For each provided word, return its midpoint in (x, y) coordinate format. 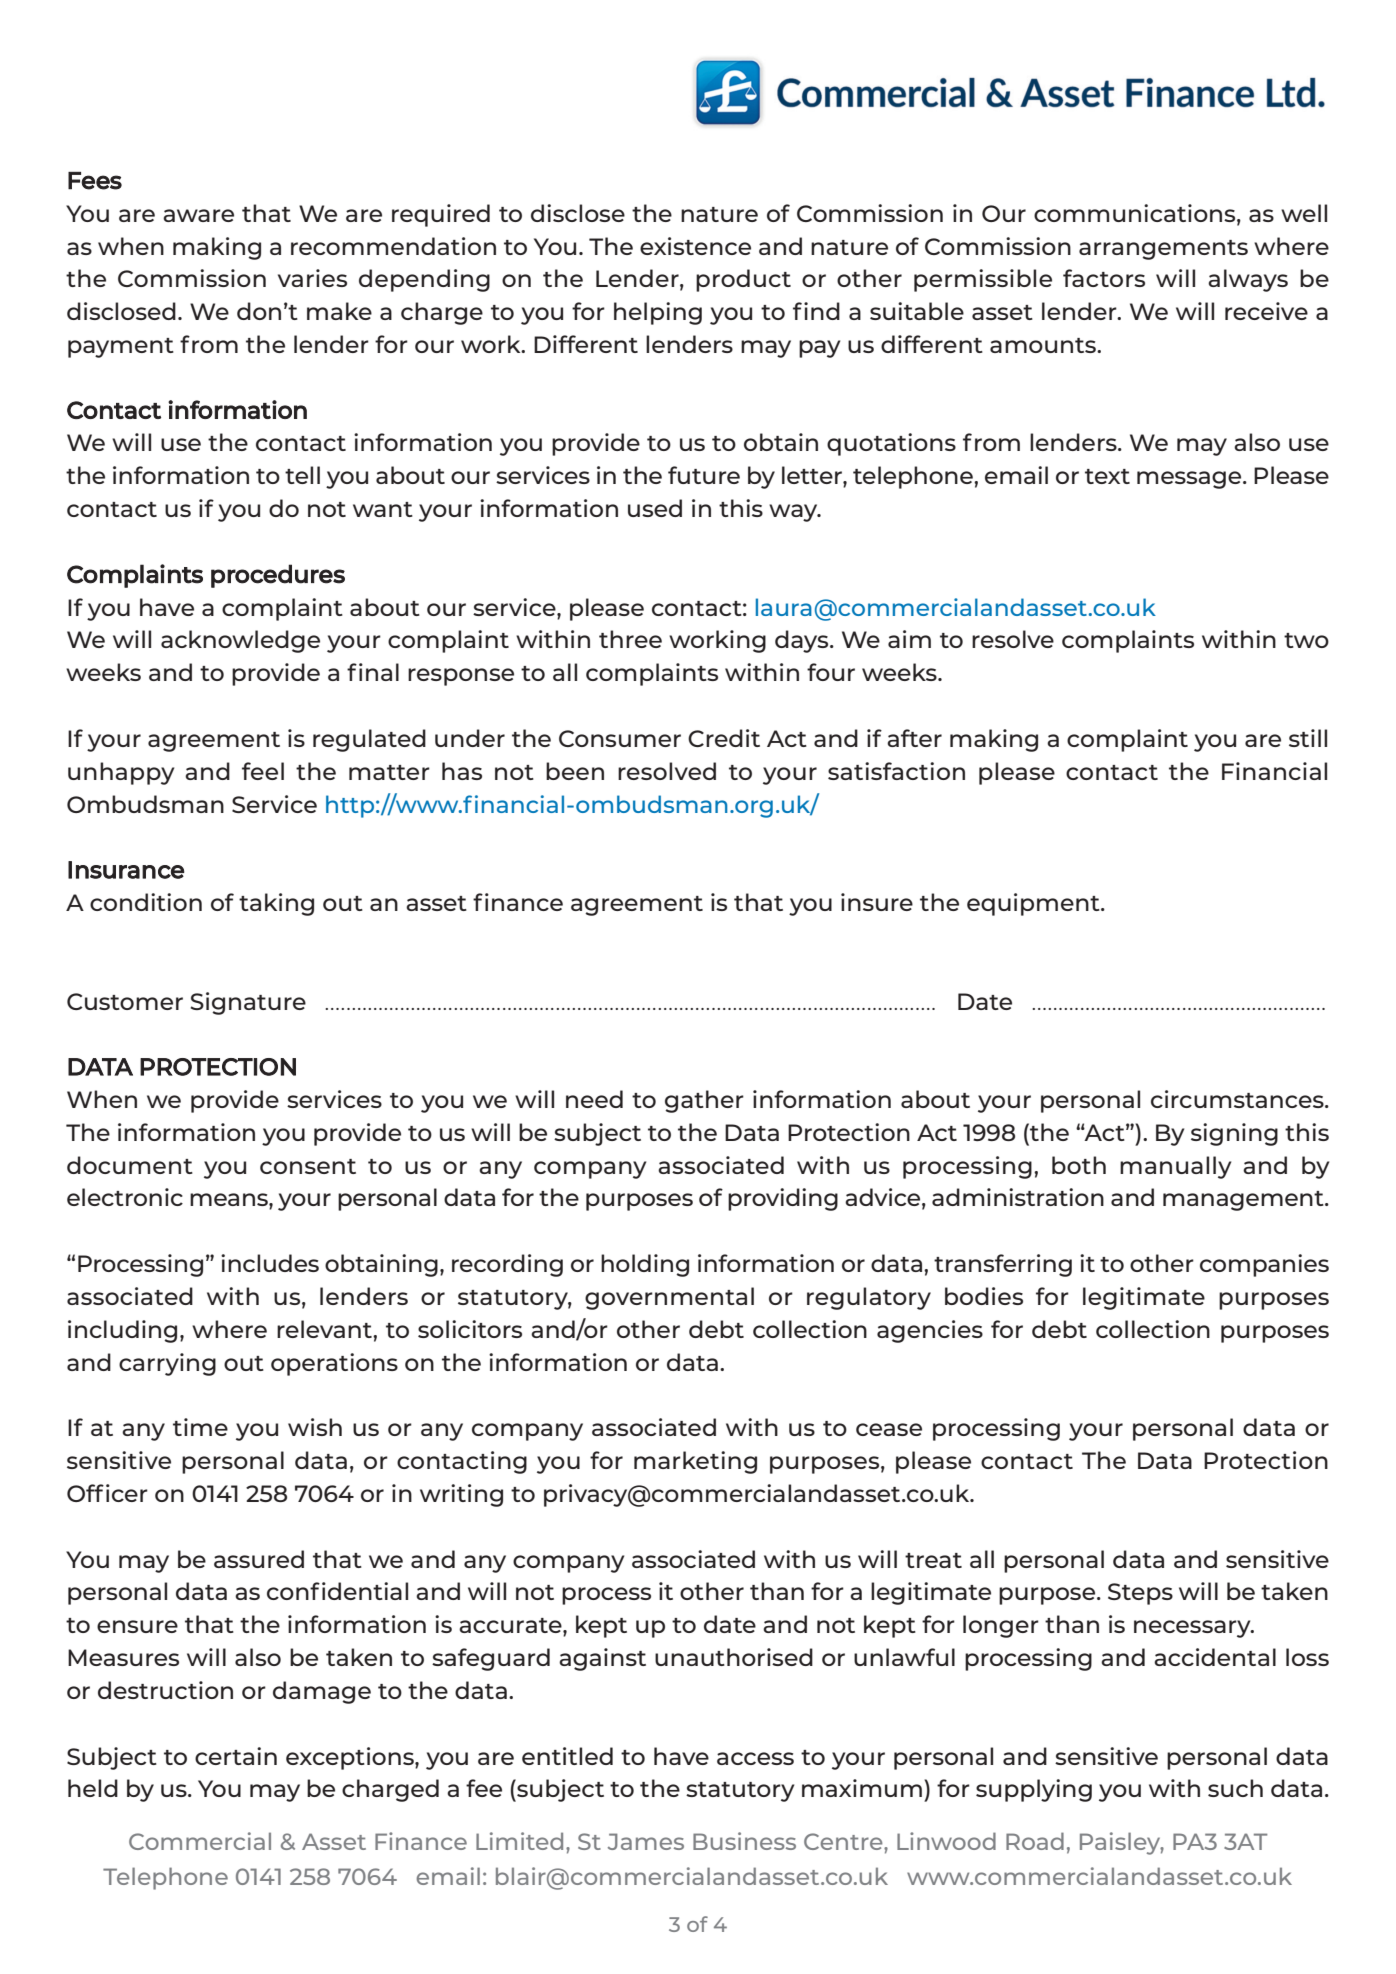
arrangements (1163, 250)
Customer (125, 1001)
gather (704, 1101)
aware (198, 215)
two (1306, 640)
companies (1264, 1265)
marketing (695, 1462)
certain (236, 1756)
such (1235, 1788)
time (200, 1427)
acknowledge (240, 641)
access (755, 1758)
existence (695, 246)
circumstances (1238, 1099)
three (630, 639)
